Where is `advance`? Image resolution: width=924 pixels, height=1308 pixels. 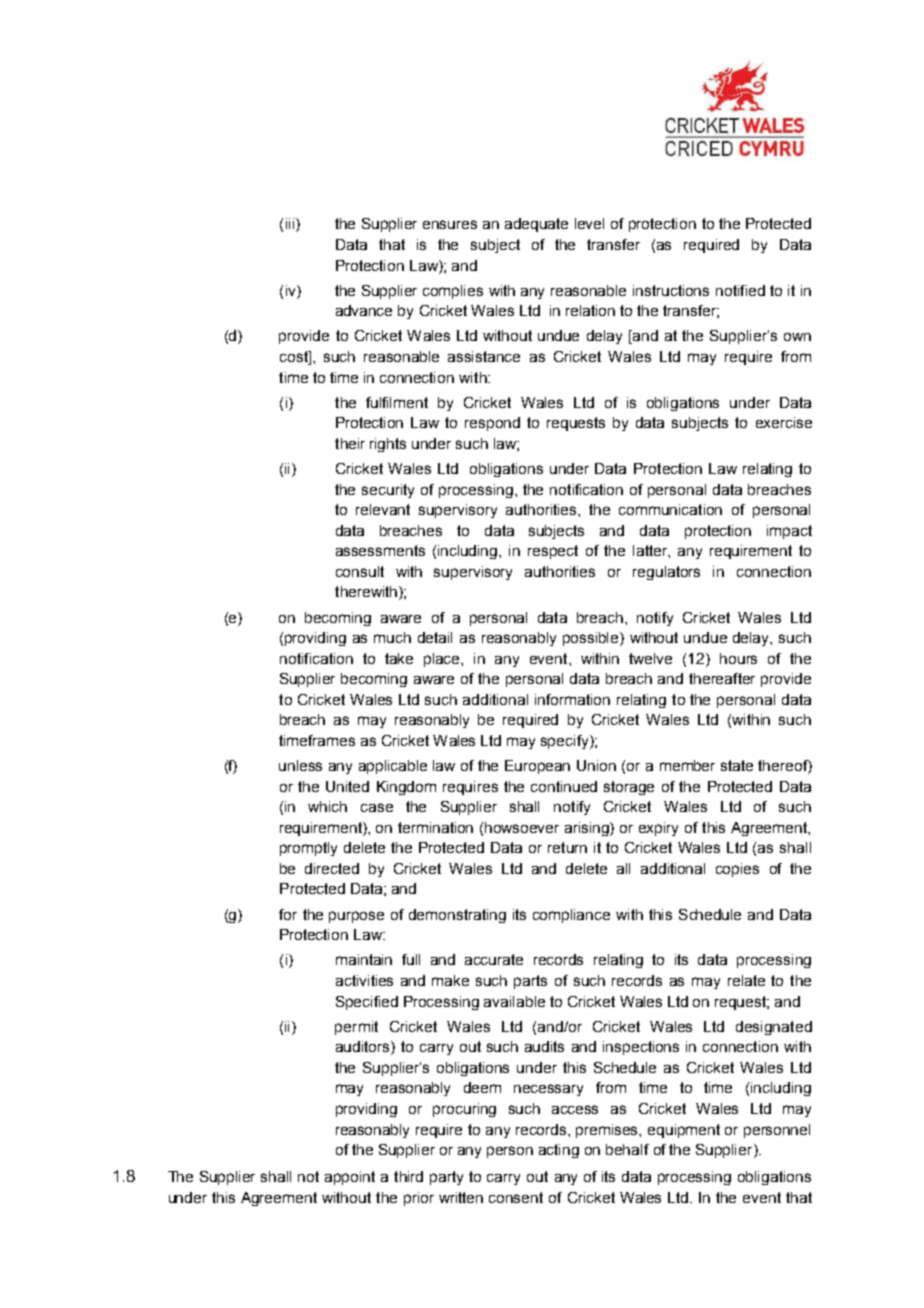
advance is located at coordinates (364, 310).
